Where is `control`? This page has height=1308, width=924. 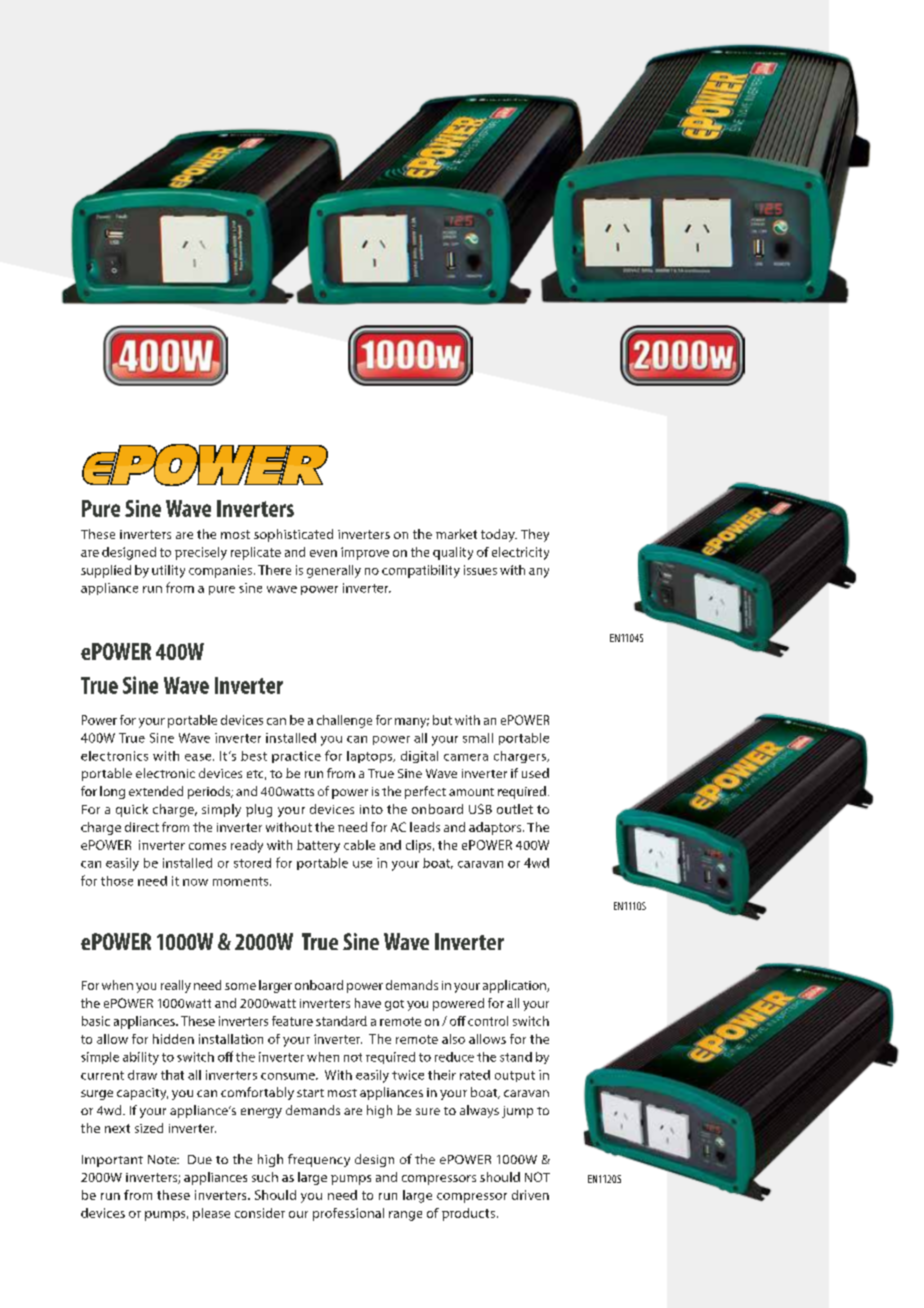
control is located at coordinates (488, 1021).
